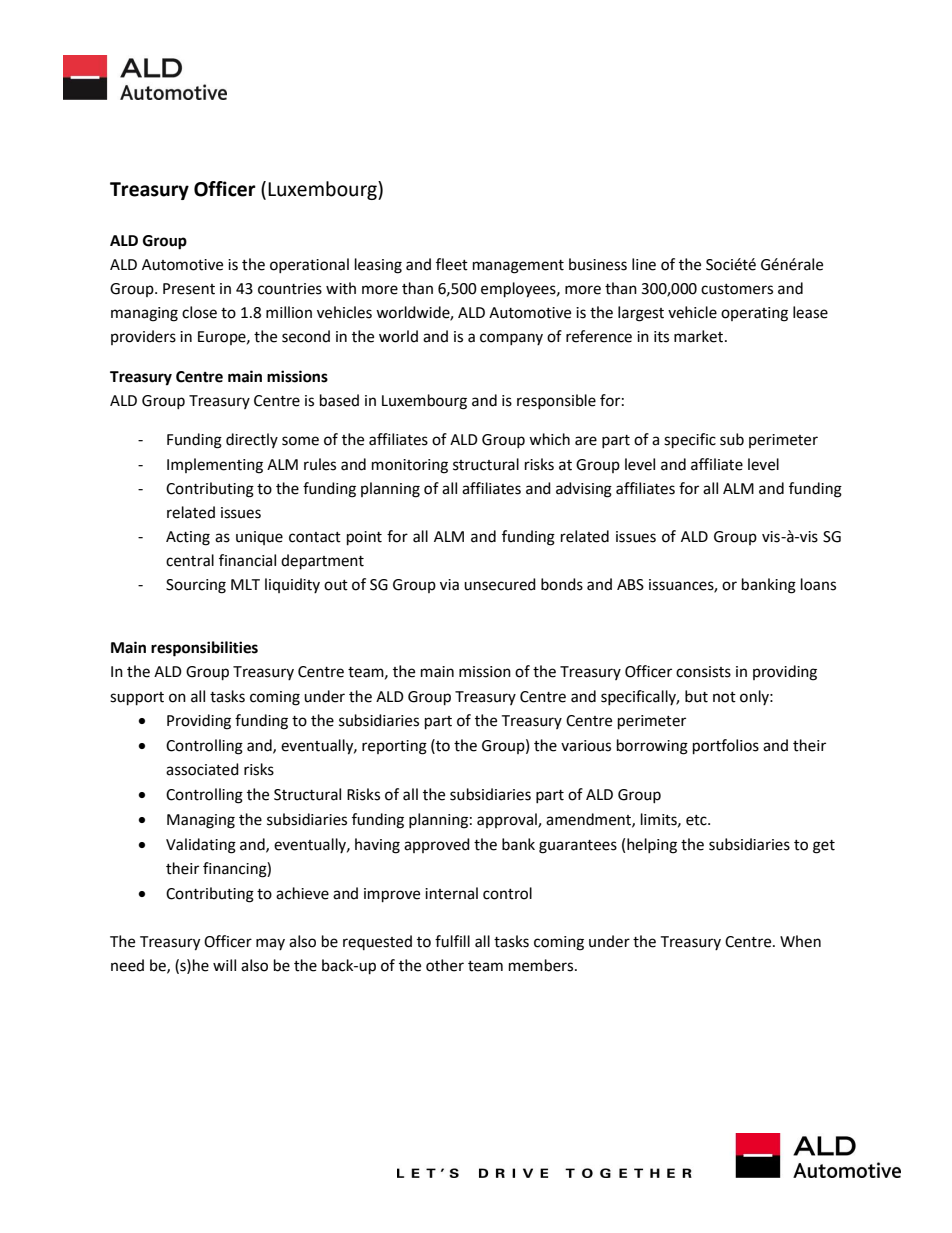  Describe the element at coordinates (394, 747) in the document. I see `reporting` at that location.
